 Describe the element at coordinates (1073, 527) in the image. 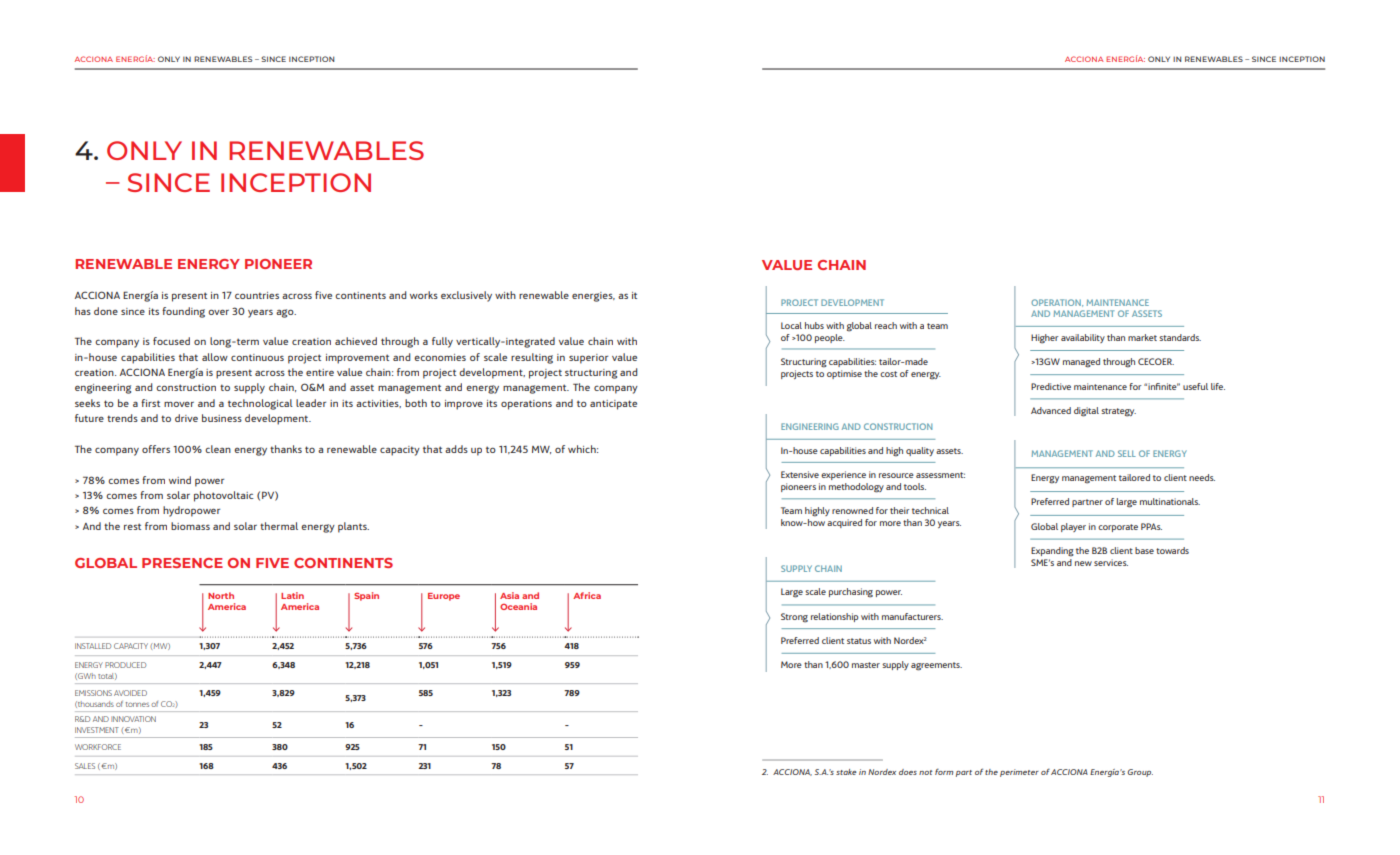

I see `player` at that location.
